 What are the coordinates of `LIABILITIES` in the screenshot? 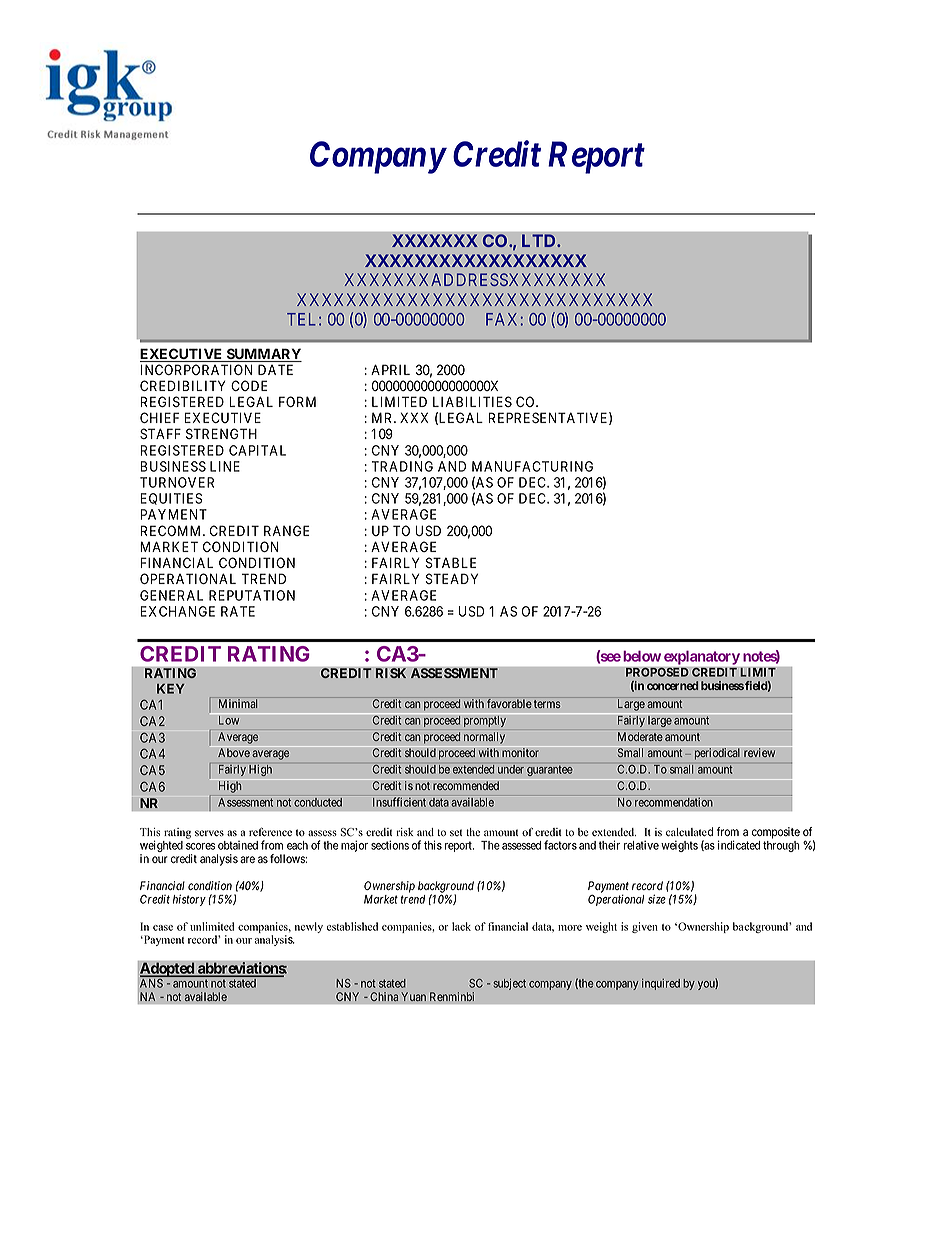 It's located at (472, 401).
